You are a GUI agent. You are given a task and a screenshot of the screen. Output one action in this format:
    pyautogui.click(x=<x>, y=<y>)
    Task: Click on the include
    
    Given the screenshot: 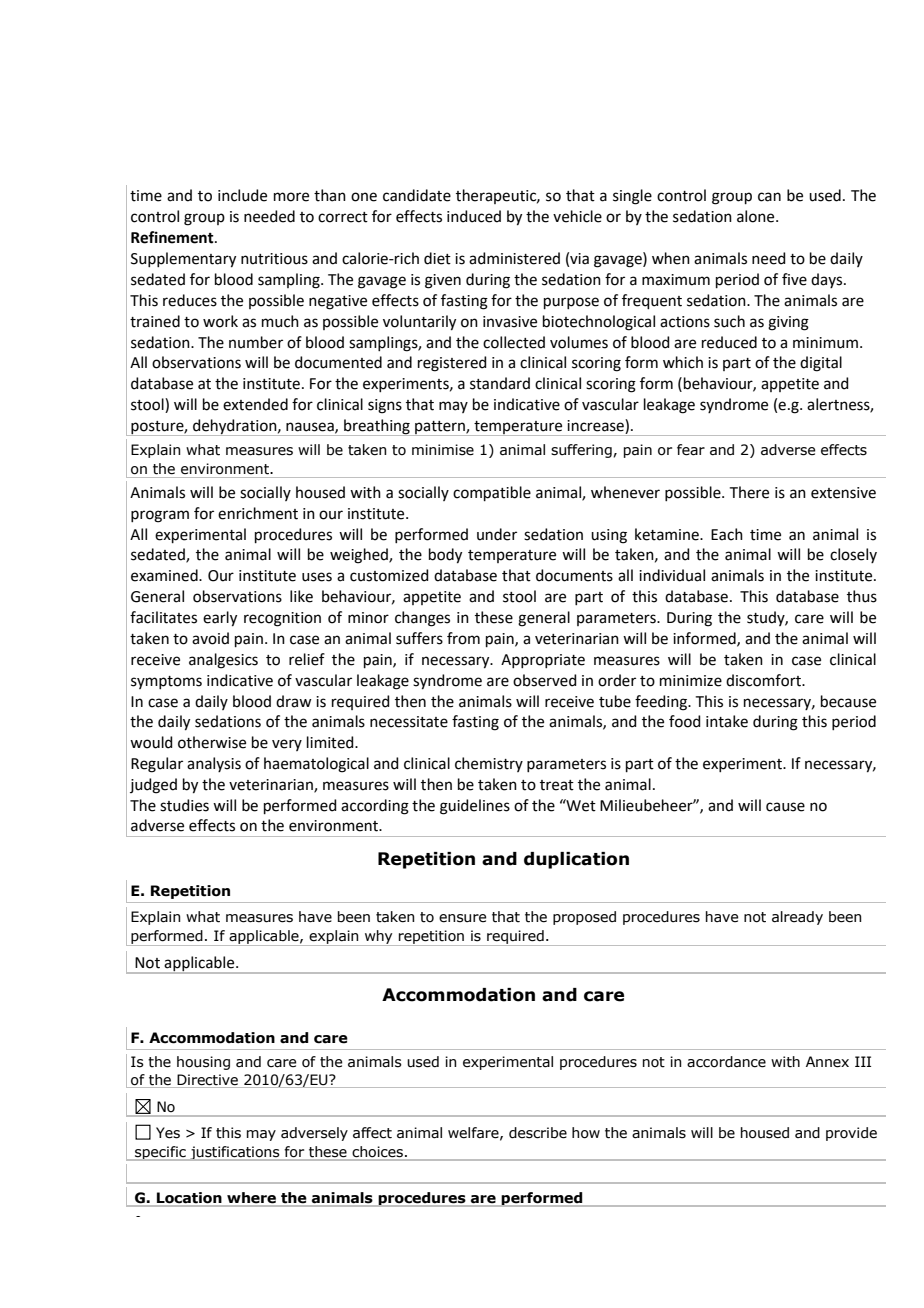 What is the action you would take?
    pyautogui.click(x=242, y=195)
